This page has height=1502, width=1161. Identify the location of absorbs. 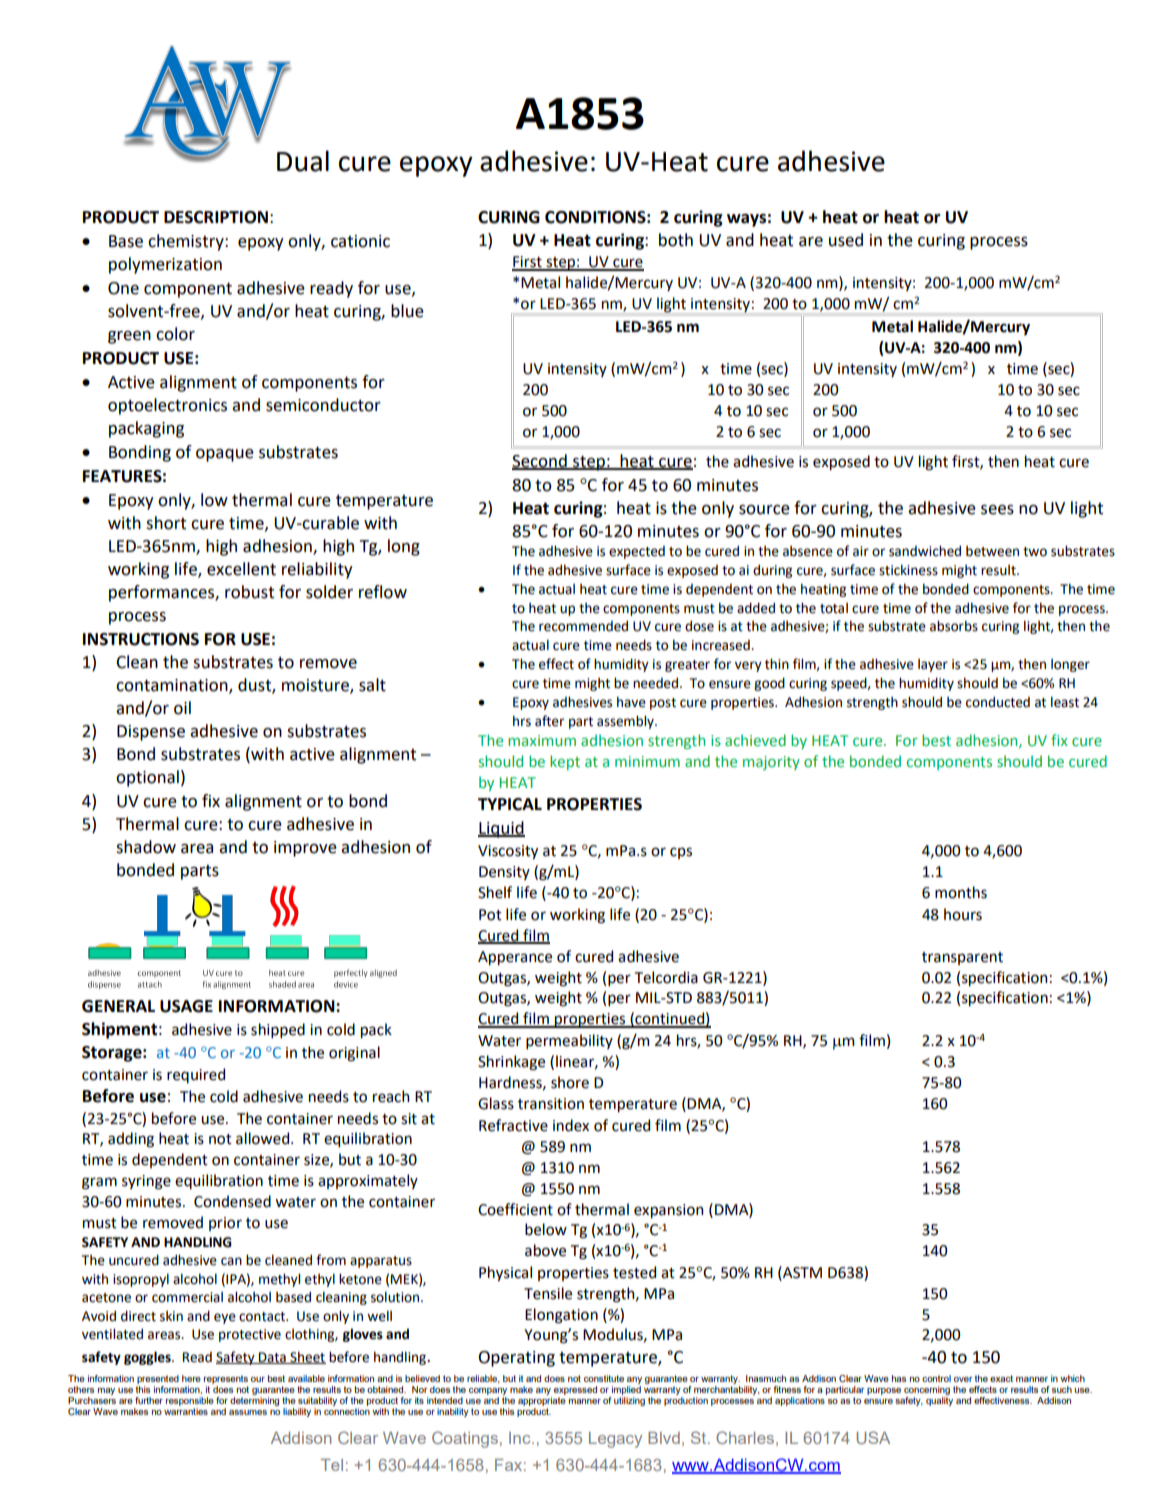
(954, 626).
